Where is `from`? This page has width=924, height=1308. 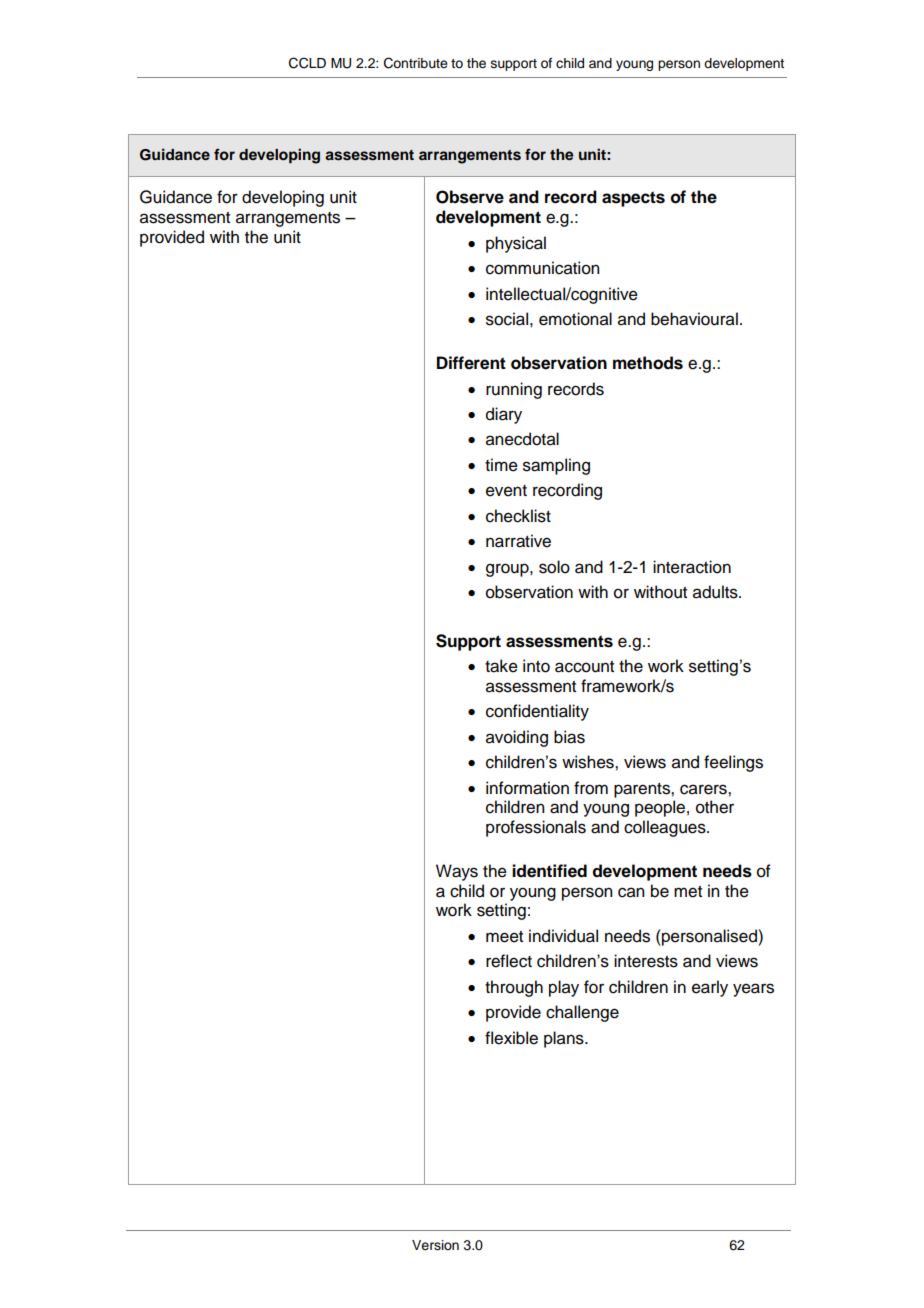
from is located at coordinates (591, 788).
